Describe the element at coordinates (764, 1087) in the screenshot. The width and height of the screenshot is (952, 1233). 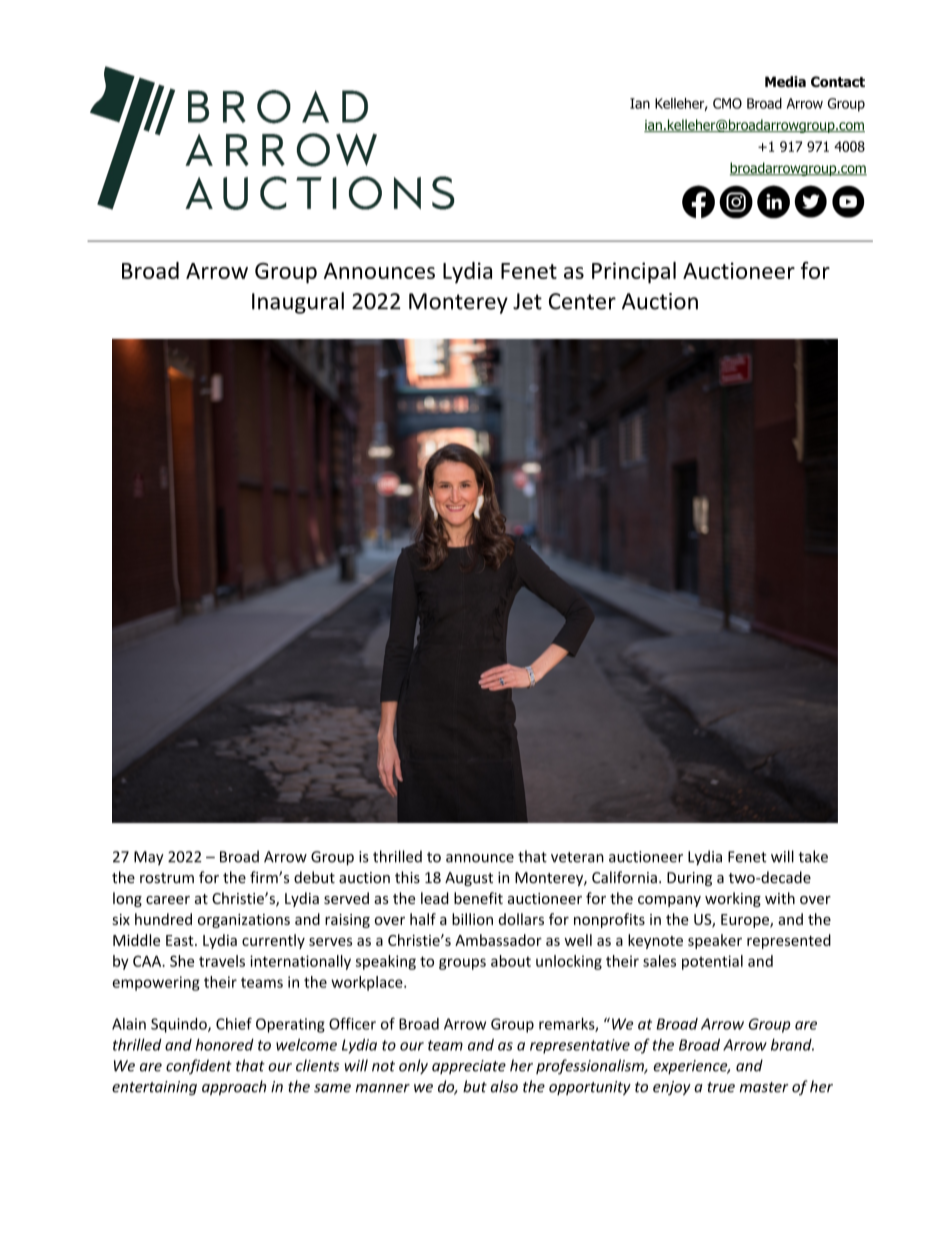
I see `master` at that location.
